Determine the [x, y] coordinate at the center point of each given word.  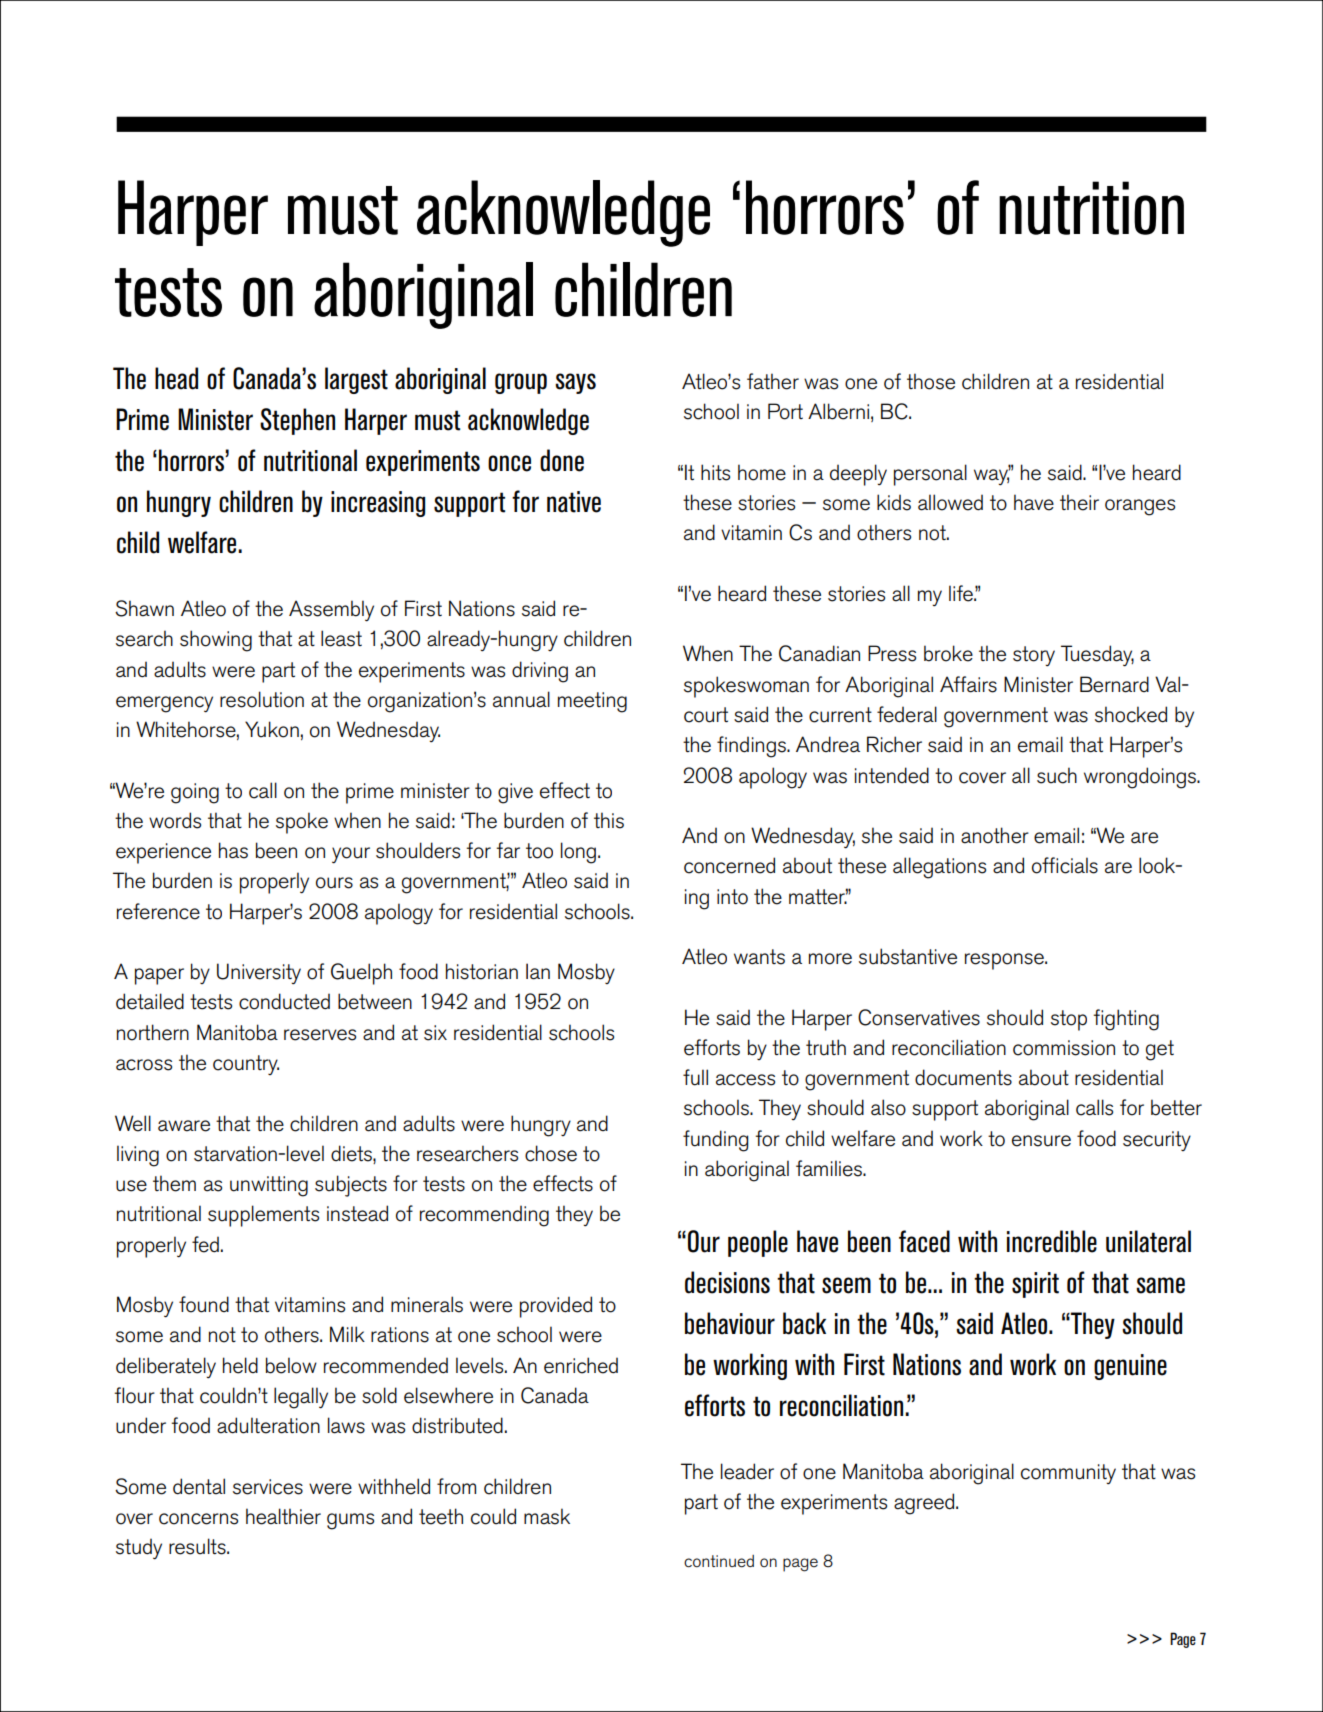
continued [719, 1561]
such [1057, 775]
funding [716, 1141]
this [609, 820]
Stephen [297, 421]
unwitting [269, 1186]
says [575, 383]
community [1068, 1474]
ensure [1041, 1141]
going [195, 793]
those [931, 381]
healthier [283, 1516]
